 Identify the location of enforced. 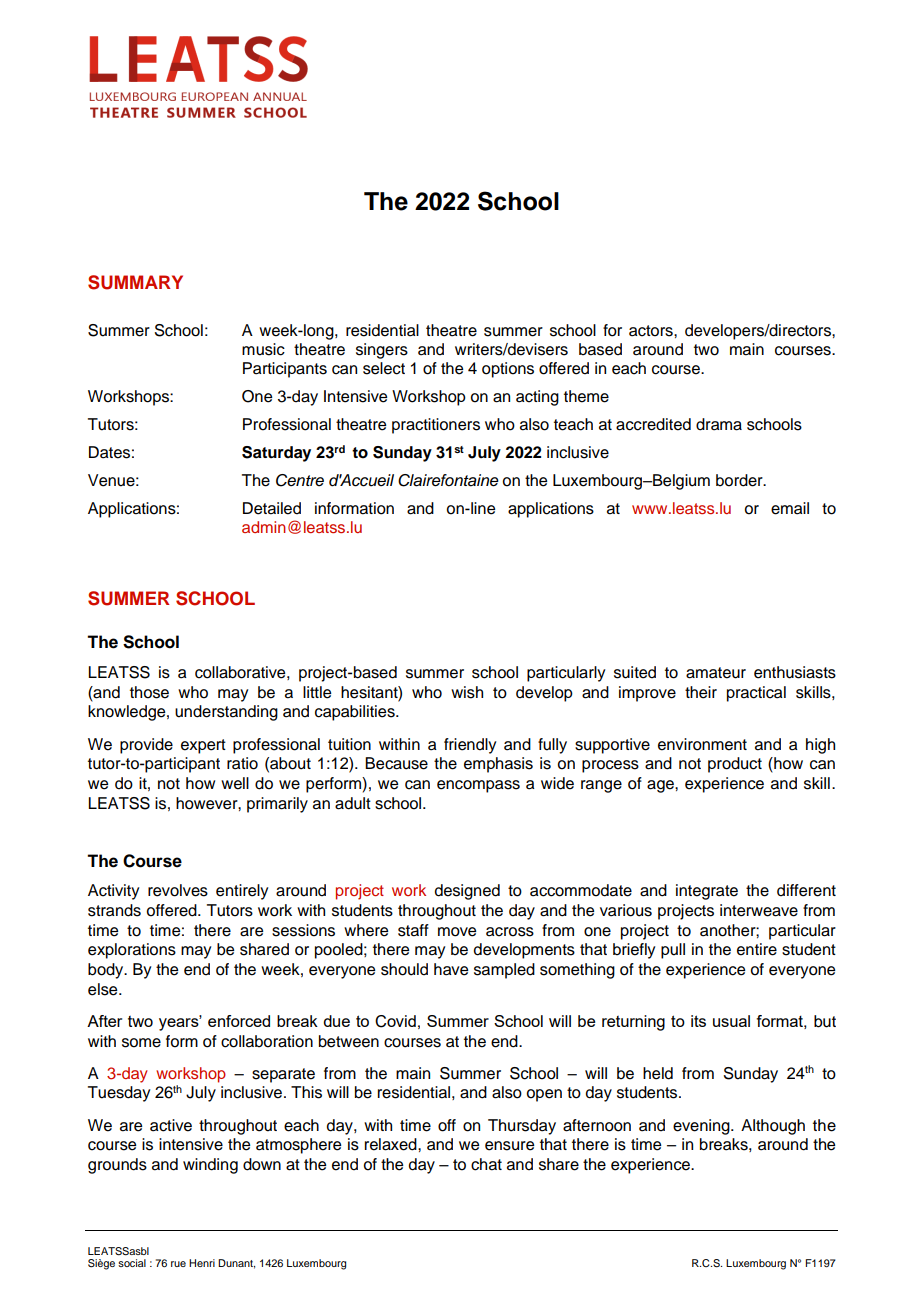
(239, 1021).
